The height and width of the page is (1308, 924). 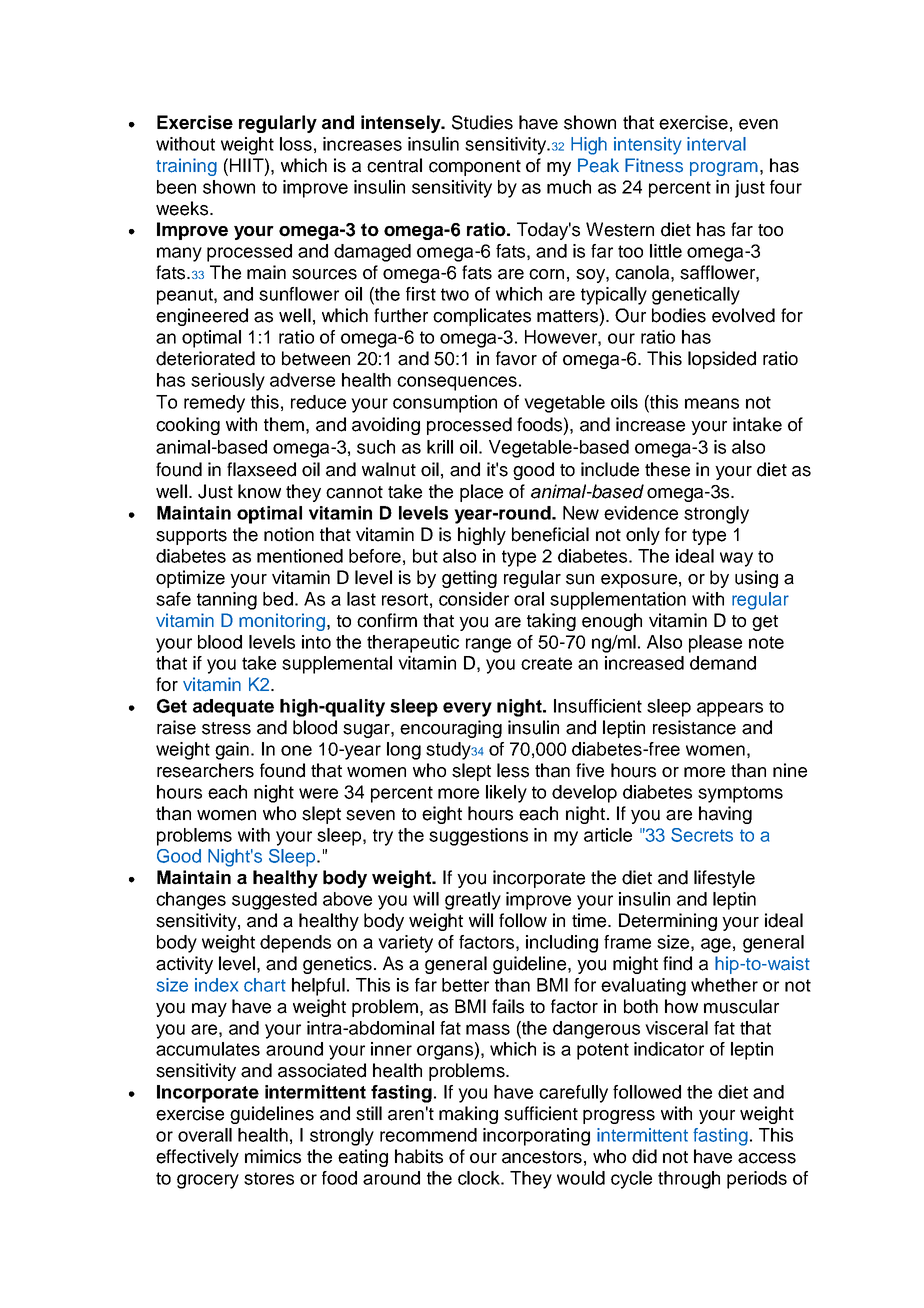 What do you see at coordinates (488, 645) in the page?
I see `range` at bounding box center [488, 645].
